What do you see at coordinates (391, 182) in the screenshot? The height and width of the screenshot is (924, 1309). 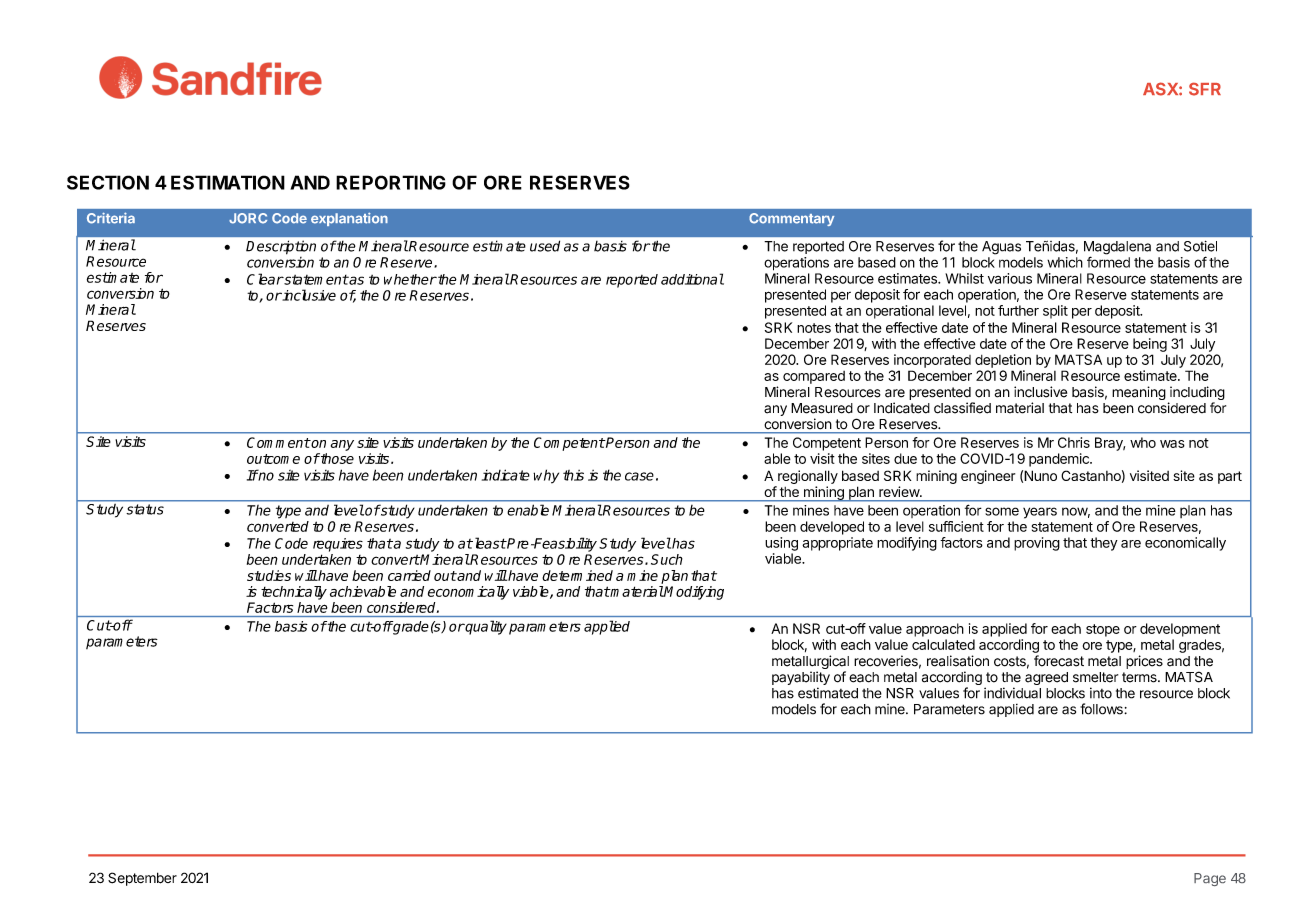 I see `REPORTING` at bounding box center [391, 182].
